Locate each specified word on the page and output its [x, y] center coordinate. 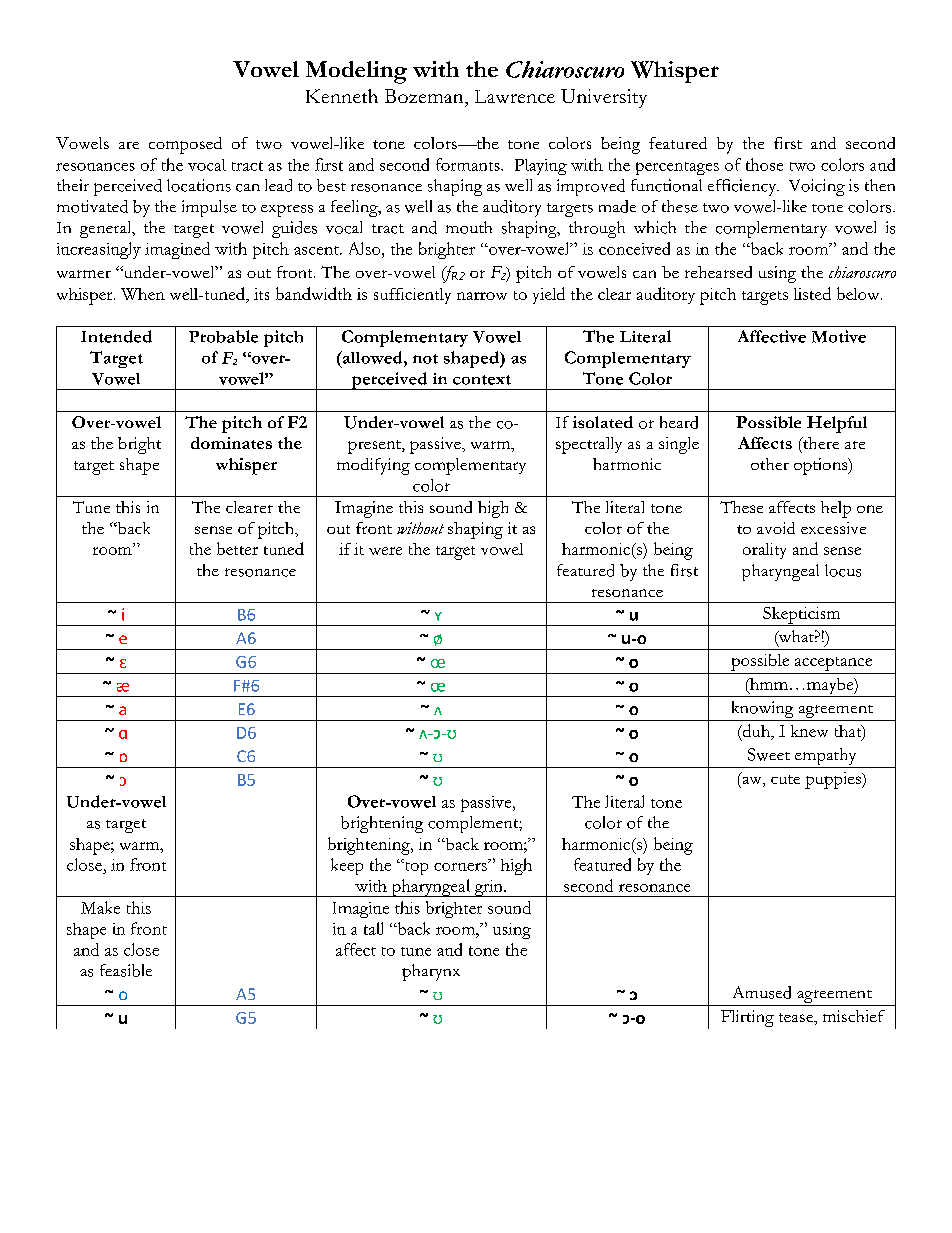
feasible [126, 970]
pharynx [431, 972]
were [385, 551]
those [764, 164]
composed [185, 145]
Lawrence [515, 96]
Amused [762, 992]
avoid [776, 528]
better [237, 548]
